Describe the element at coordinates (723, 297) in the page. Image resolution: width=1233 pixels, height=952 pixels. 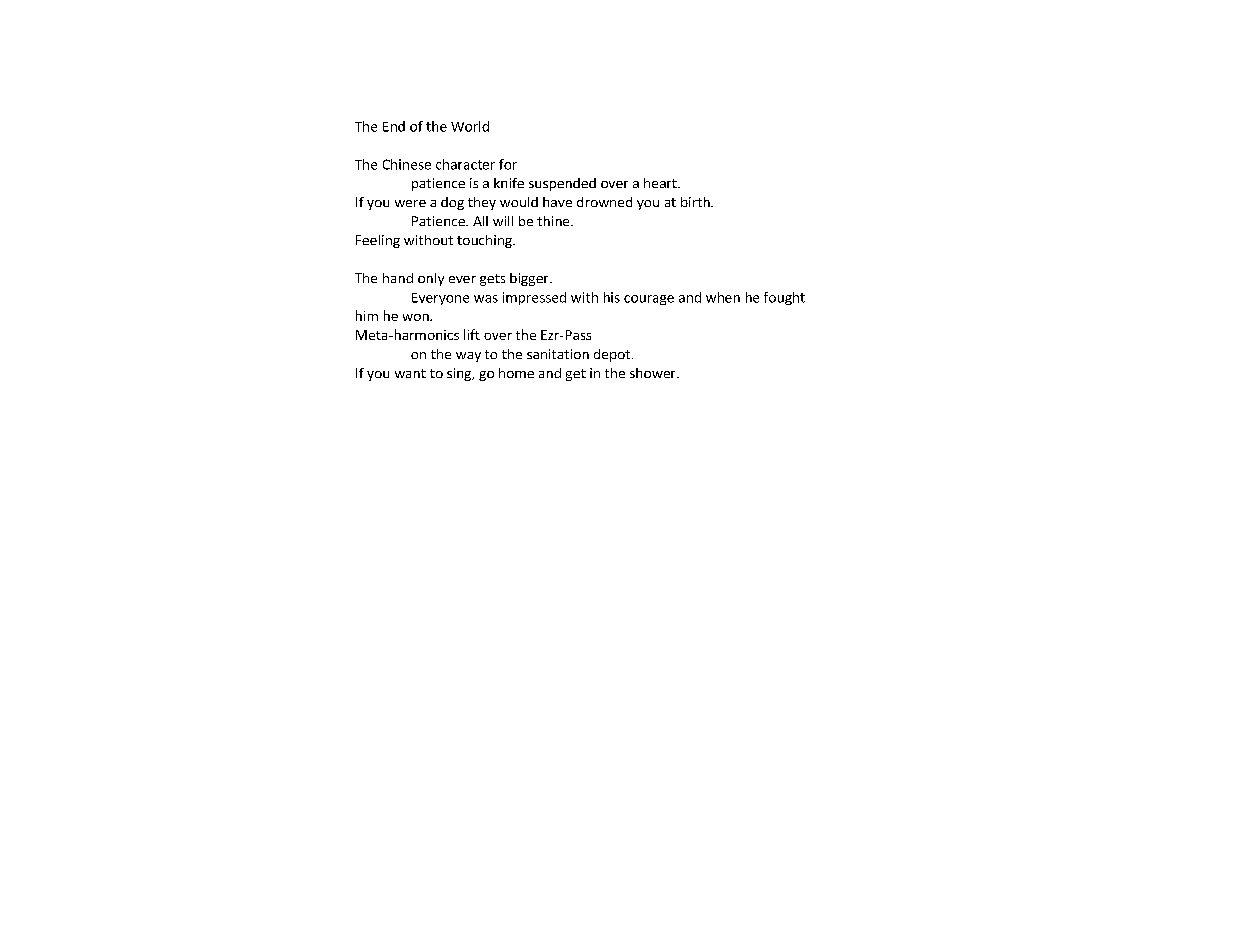
I see `when` at that location.
